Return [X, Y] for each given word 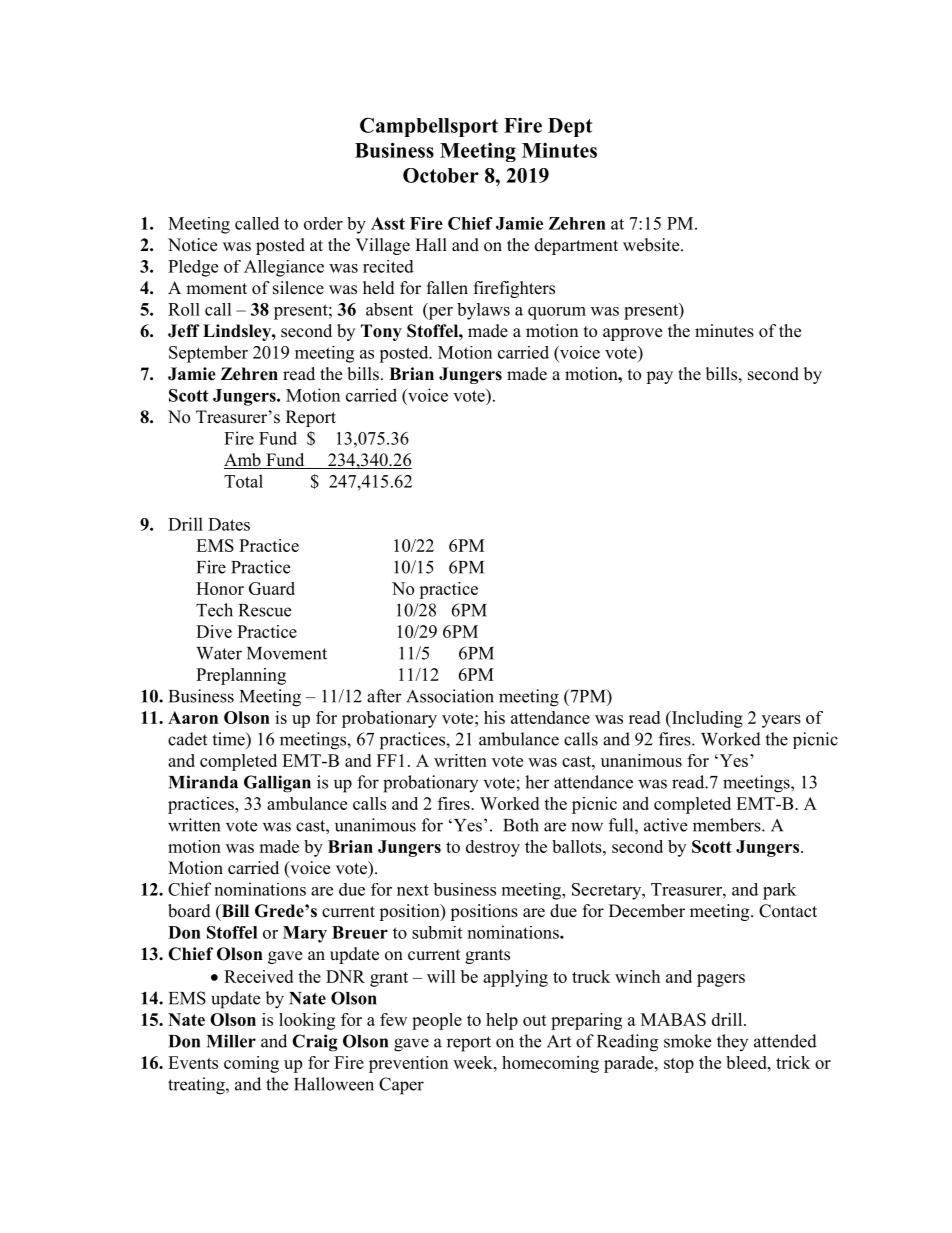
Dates [229, 524]
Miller [231, 1041]
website [652, 245]
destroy [493, 848]
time [229, 739]
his [494, 717]
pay [659, 377]
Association [450, 696]
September [208, 354]
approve [632, 334]
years [781, 721]
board [189, 911]
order [323, 223]
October [441, 175]
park [779, 891]
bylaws [483, 311]
